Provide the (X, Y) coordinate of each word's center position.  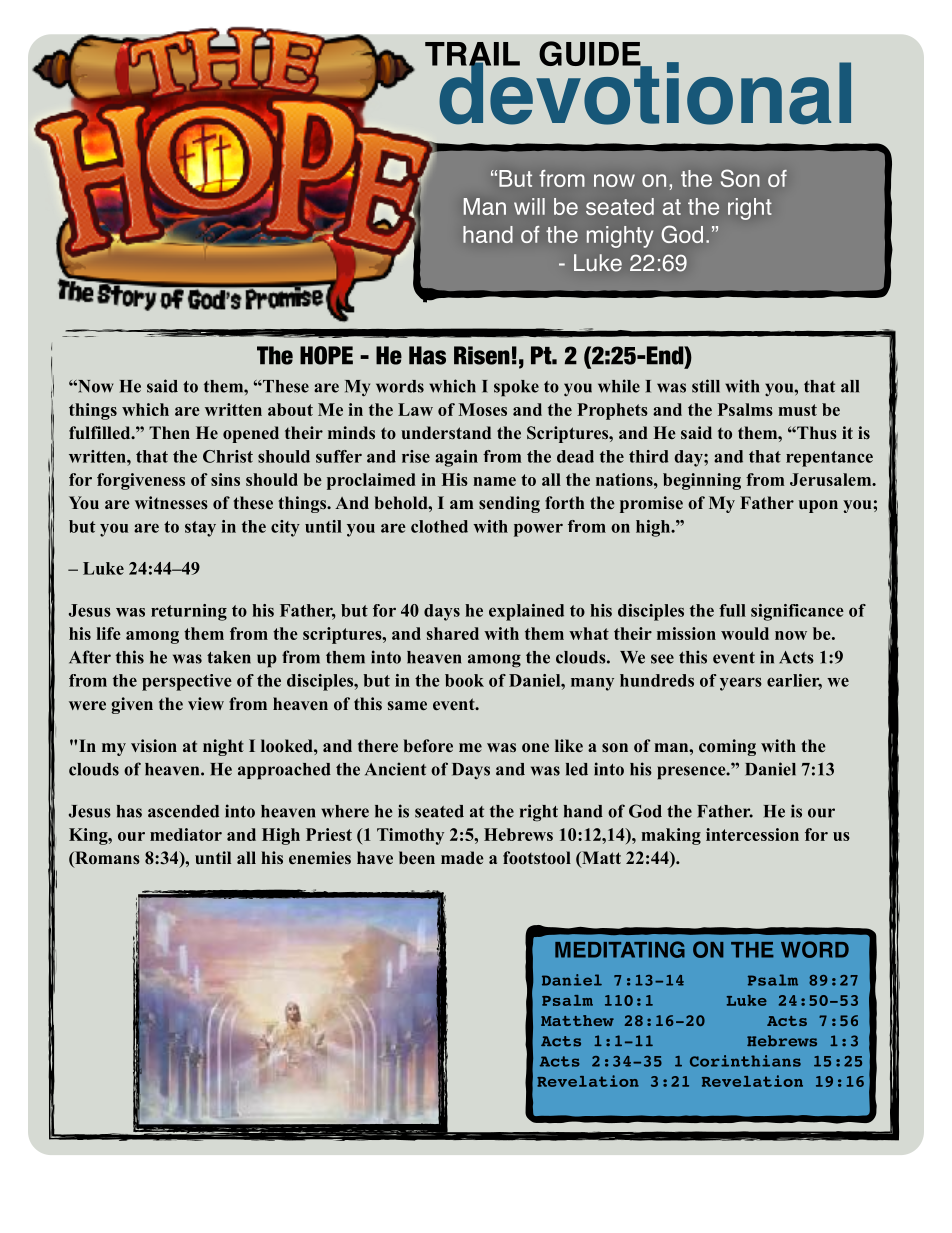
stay (200, 529)
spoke (516, 388)
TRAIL (472, 55)
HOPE (326, 355)
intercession (752, 834)
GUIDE (591, 54)
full (732, 610)
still (706, 386)
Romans (106, 859)
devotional (644, 92)
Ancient (395, 769)
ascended (183, 811)
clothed (439, 526)
